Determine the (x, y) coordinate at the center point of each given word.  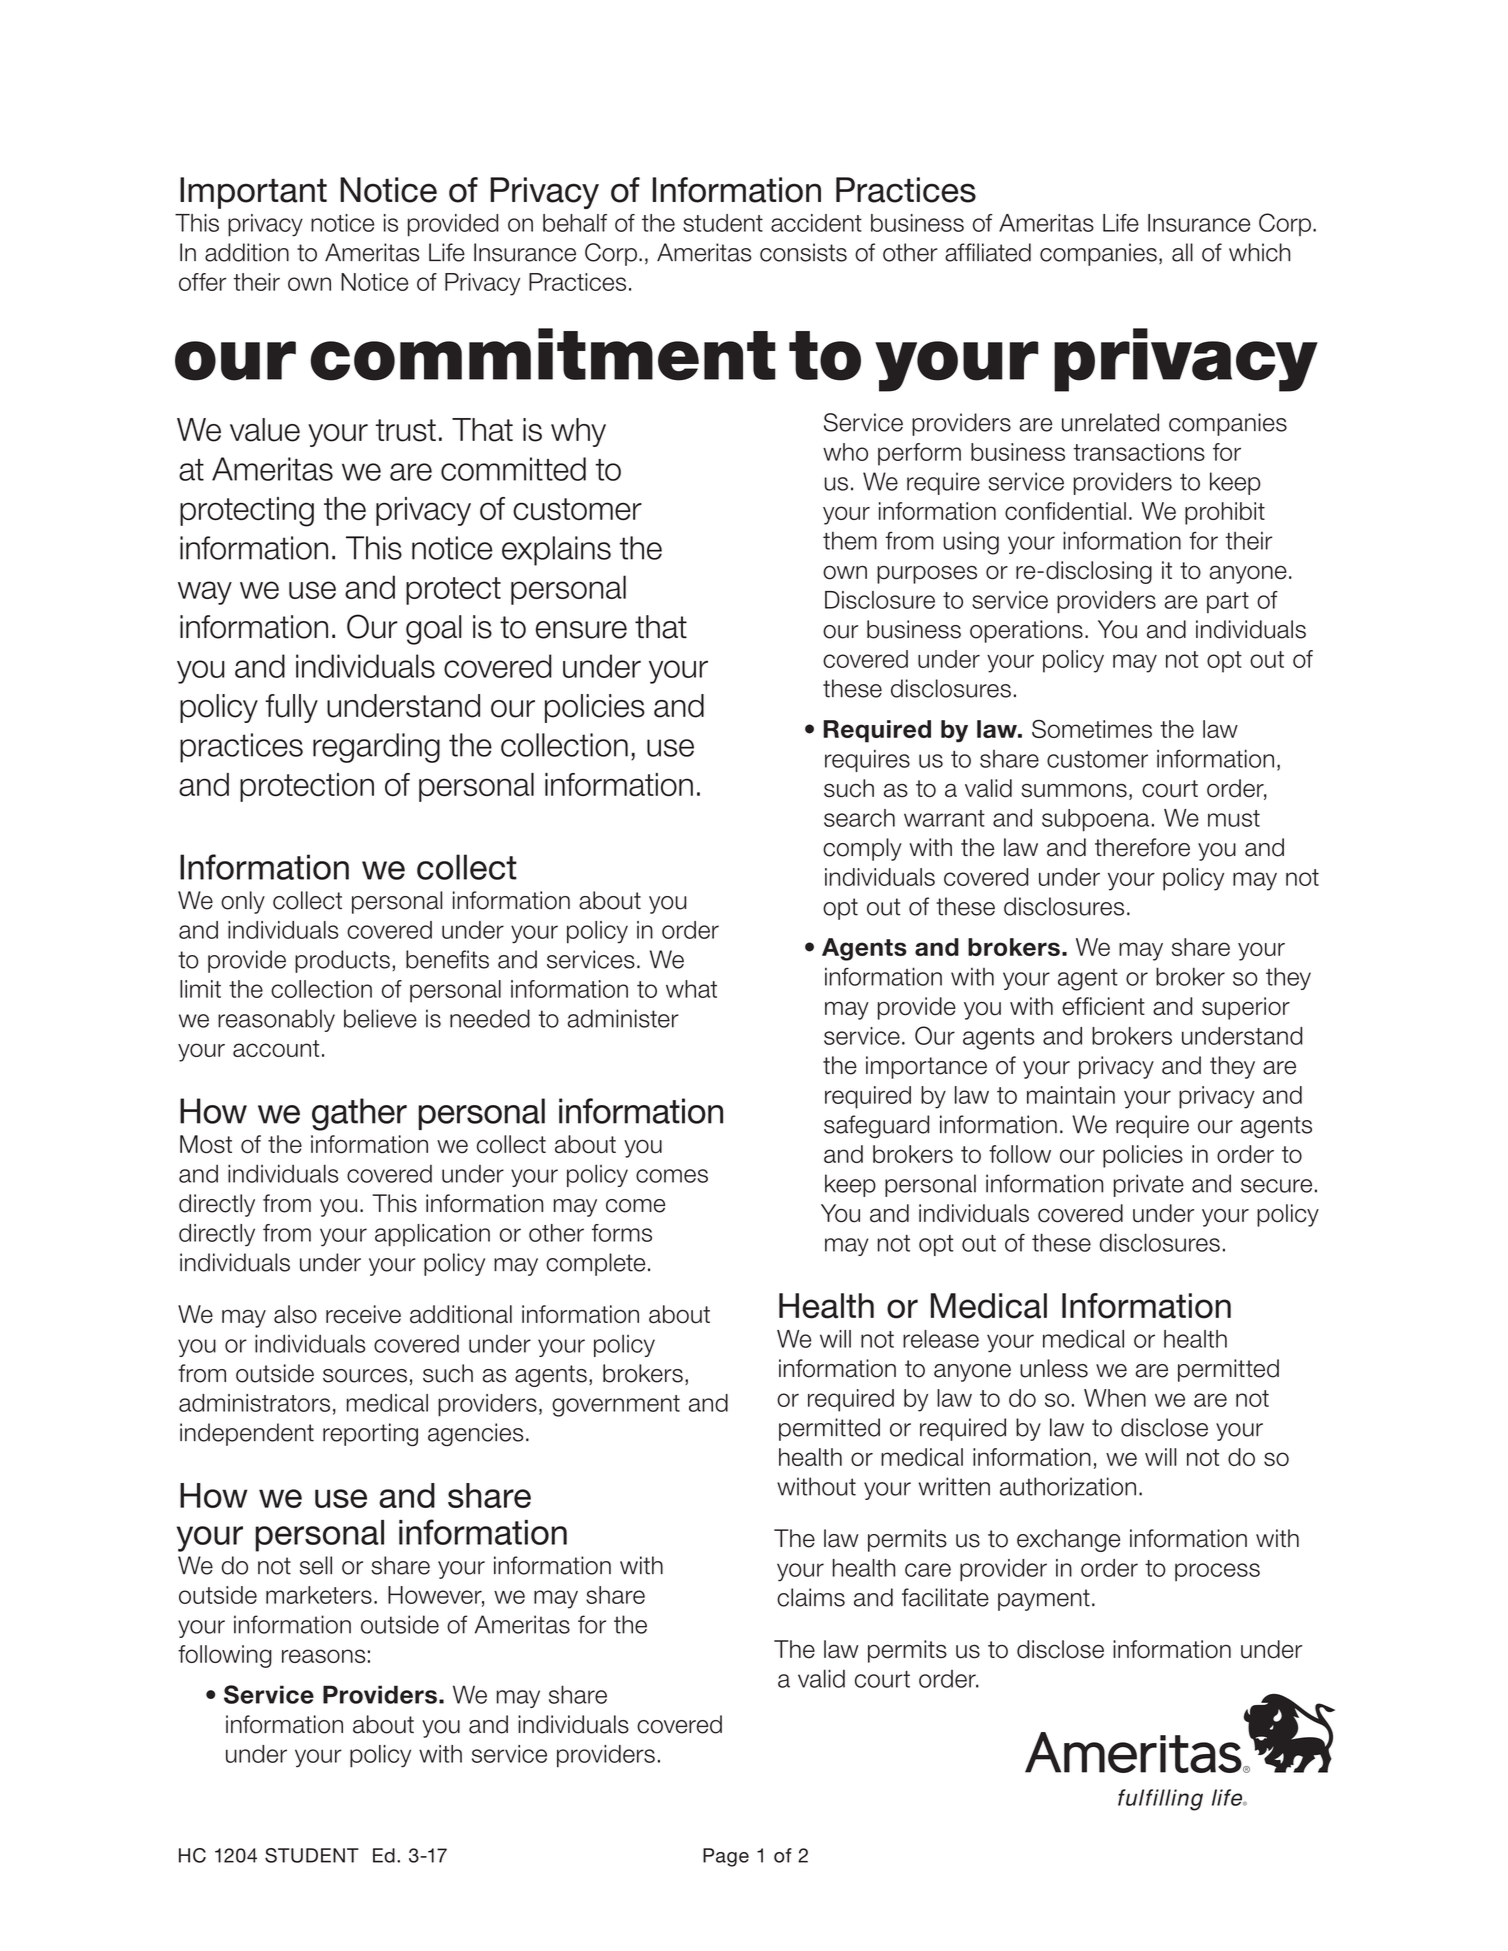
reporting (370, 1435)
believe (380, 1018)
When (1115, 1398)
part (1228, 602)
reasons (323, 1656)
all (1182, 252)
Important (253, 193)
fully (291, 708)
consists (803, 252)
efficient (1103, 1006)
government (616, 1406)
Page (726, 1857)
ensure (581, 630)
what (691, 989)
